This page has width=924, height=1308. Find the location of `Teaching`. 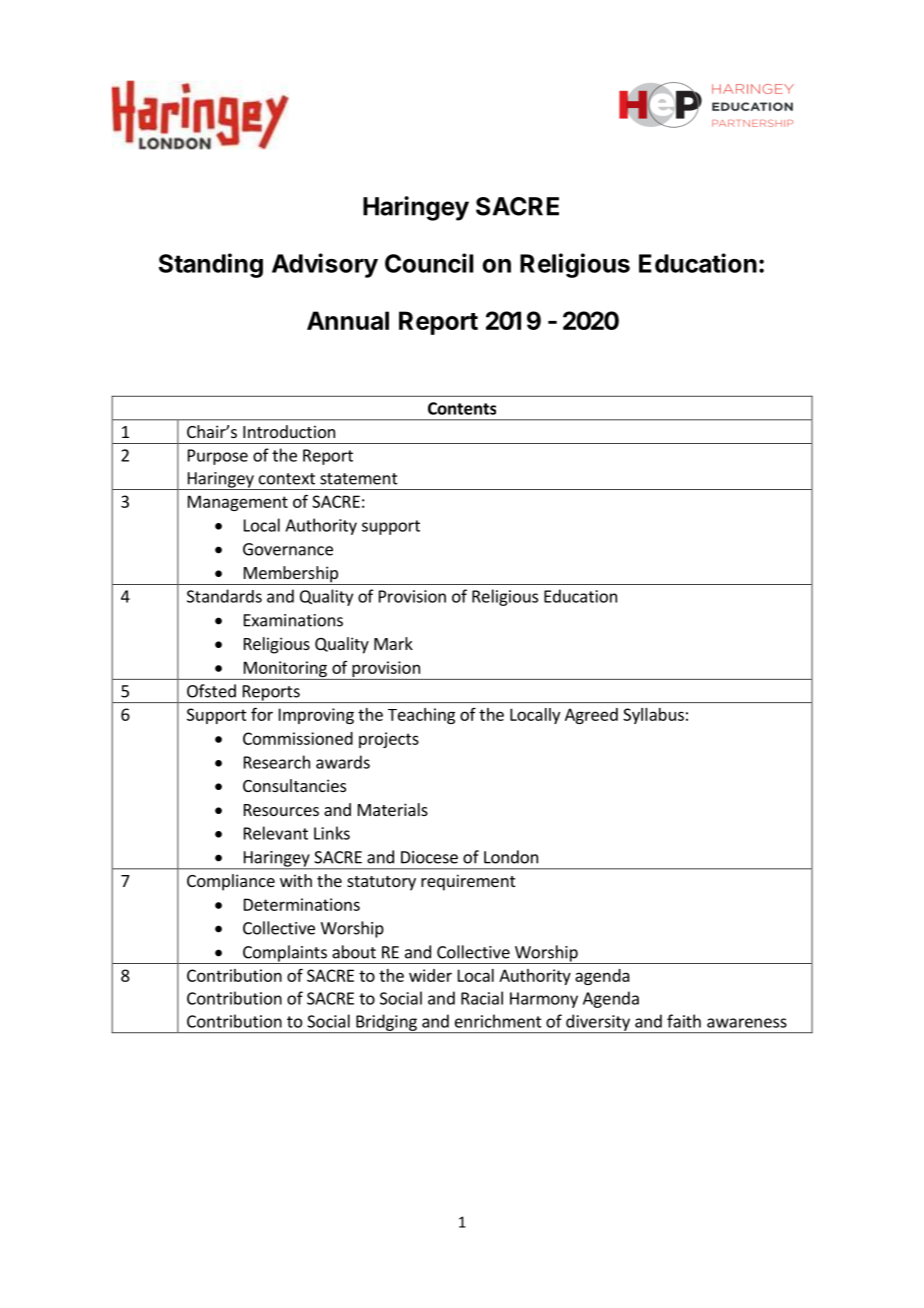

Teaching is located at coordinates (421, 716).
